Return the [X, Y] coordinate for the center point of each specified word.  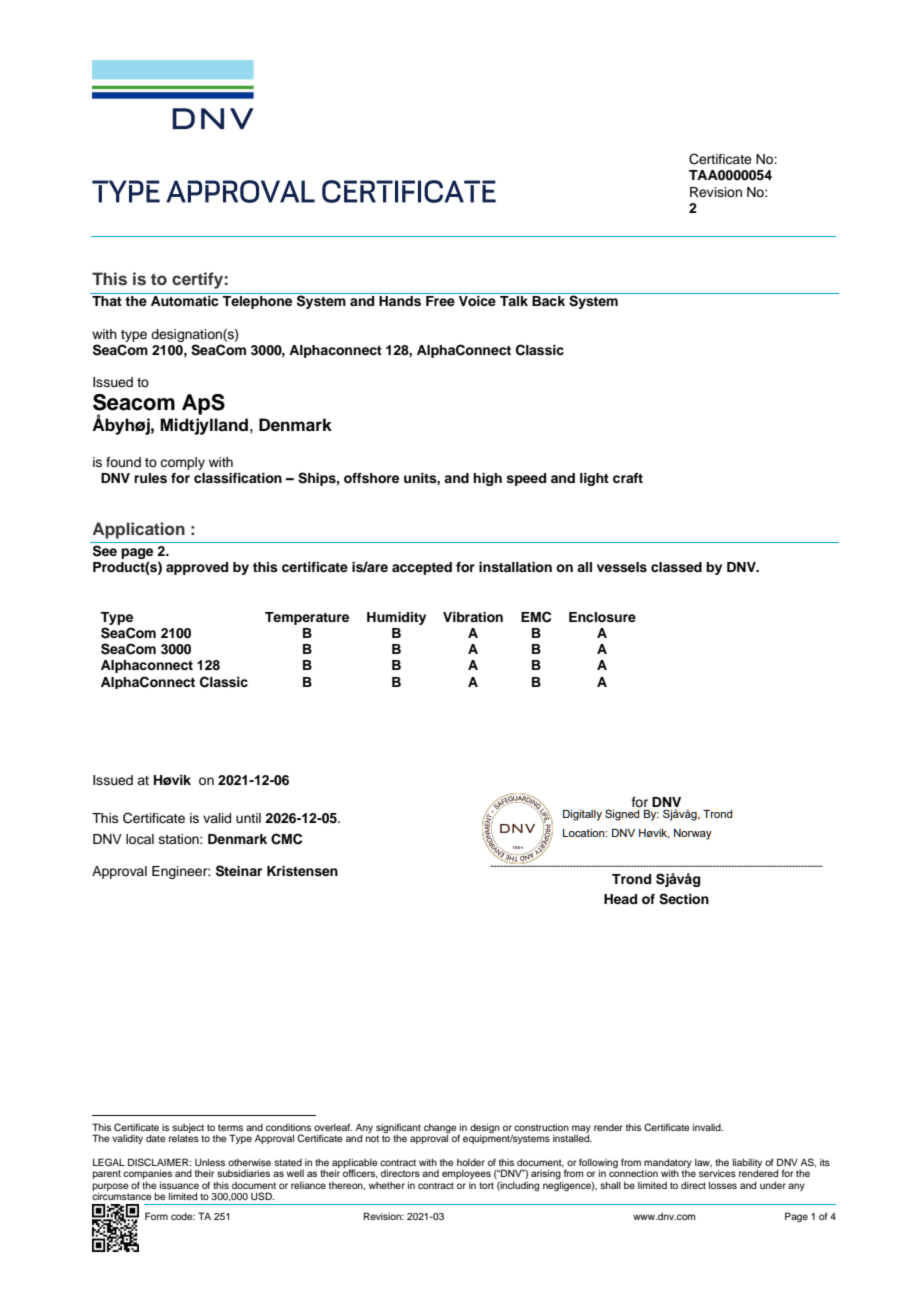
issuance [179, 1185]
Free [440, 301]
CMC [286, 839]
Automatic [184, 301]
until [248, 818]
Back [548, 301]
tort [486, 1185]
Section [684, 899]
